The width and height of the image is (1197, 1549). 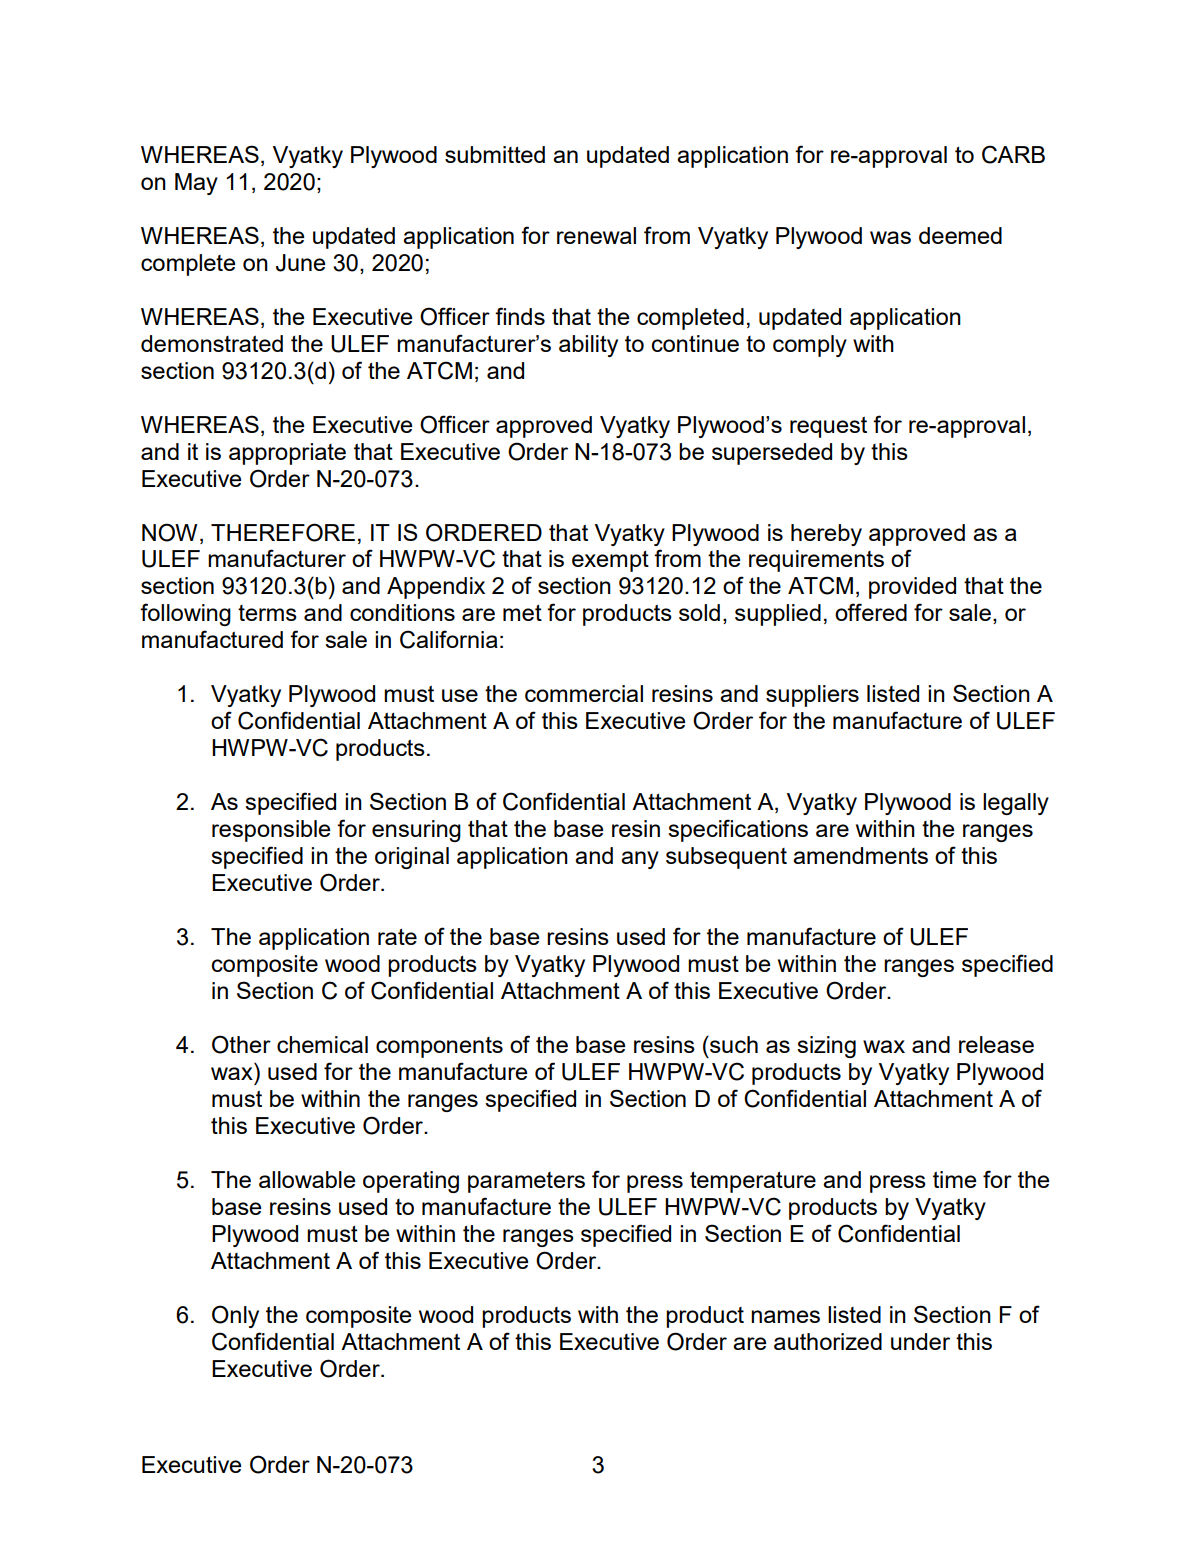 What do you see at coordinates (287, 454) in the image?
I see `appropriate` at bounding box center [287, 454].
